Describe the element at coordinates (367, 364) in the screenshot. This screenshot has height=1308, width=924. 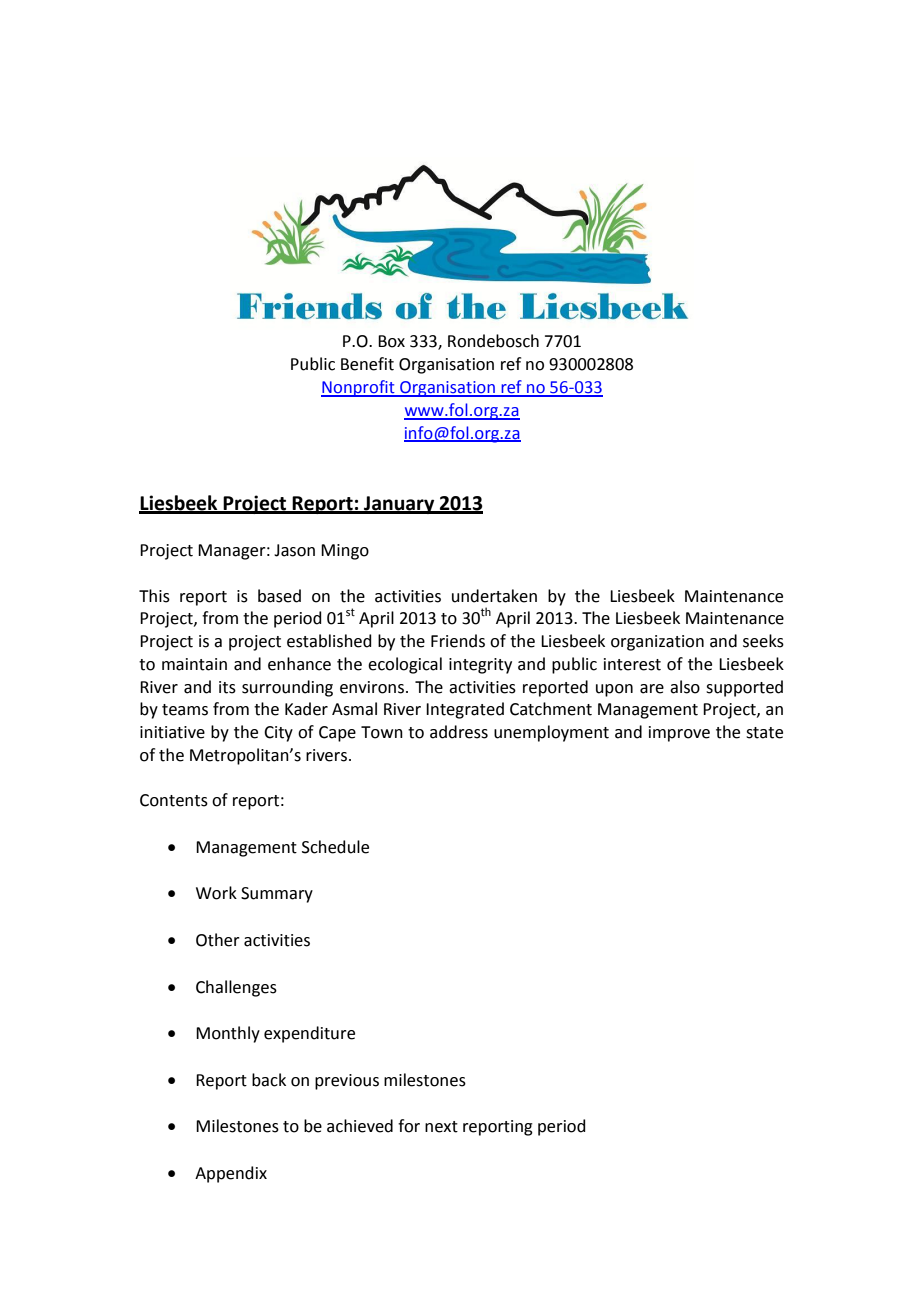
I see `Benefit` at that location.
